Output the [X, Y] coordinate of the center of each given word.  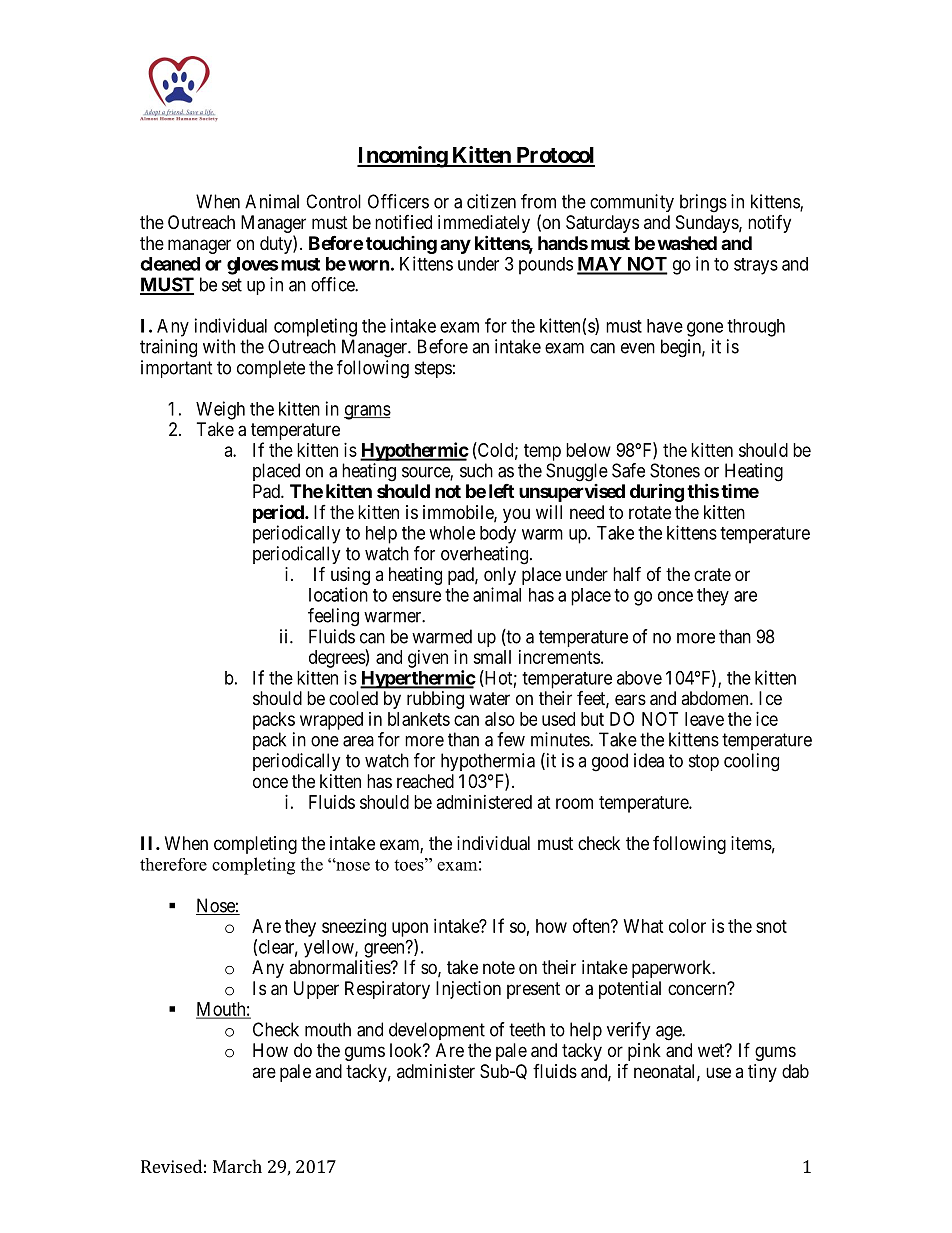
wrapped [331, 721]
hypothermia [488, 763]
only [500, 576]
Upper [316, 990]
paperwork [673, 969]
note [499, 967]
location [338, 594]
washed [687, 243]
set [232, 285]
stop [704, 762]
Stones [675, 470]
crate [712, 575]
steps [433, 369]
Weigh [220, 410]
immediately [484, 224]
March [237, 1166]
